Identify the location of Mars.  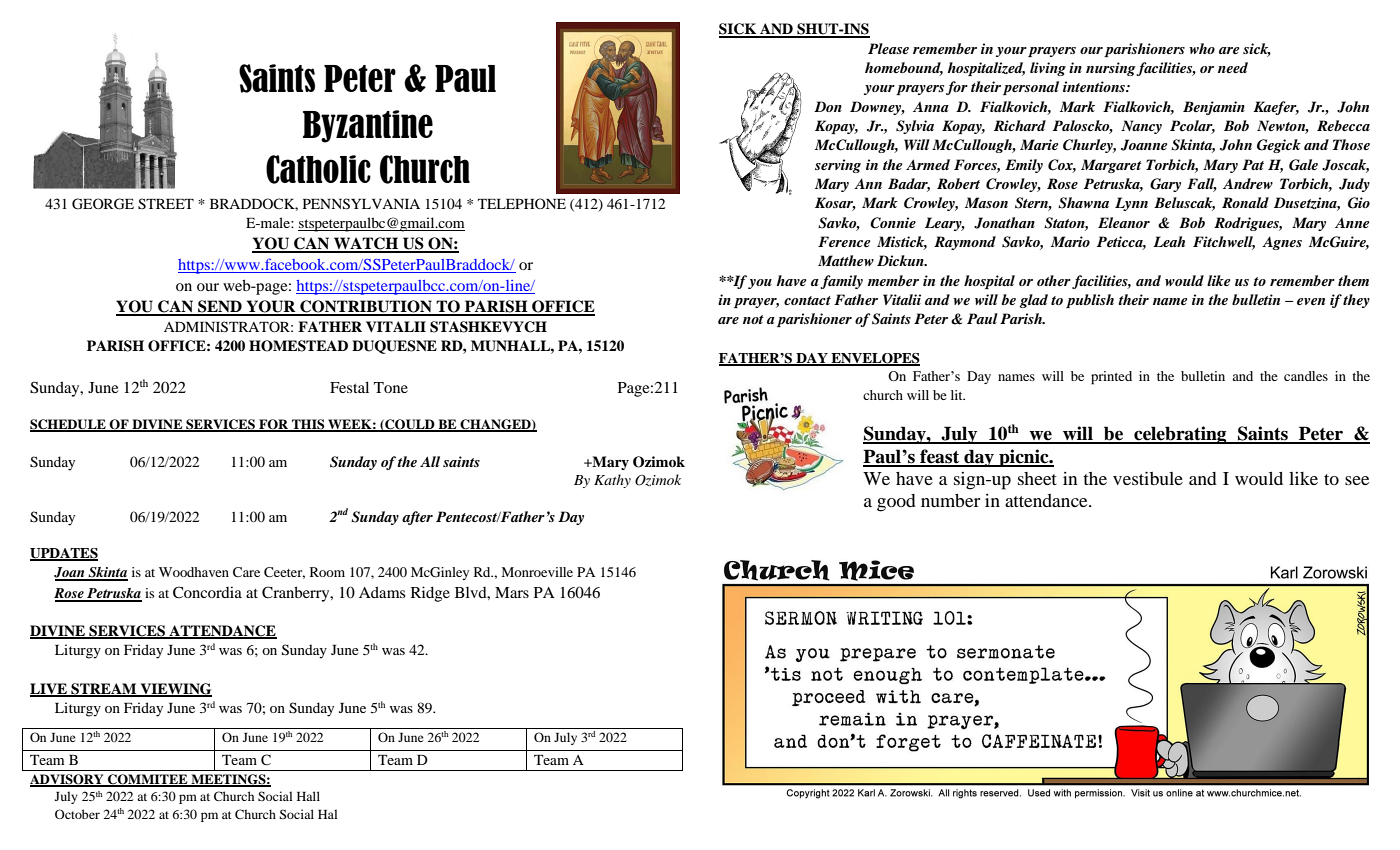
(512, 592).
